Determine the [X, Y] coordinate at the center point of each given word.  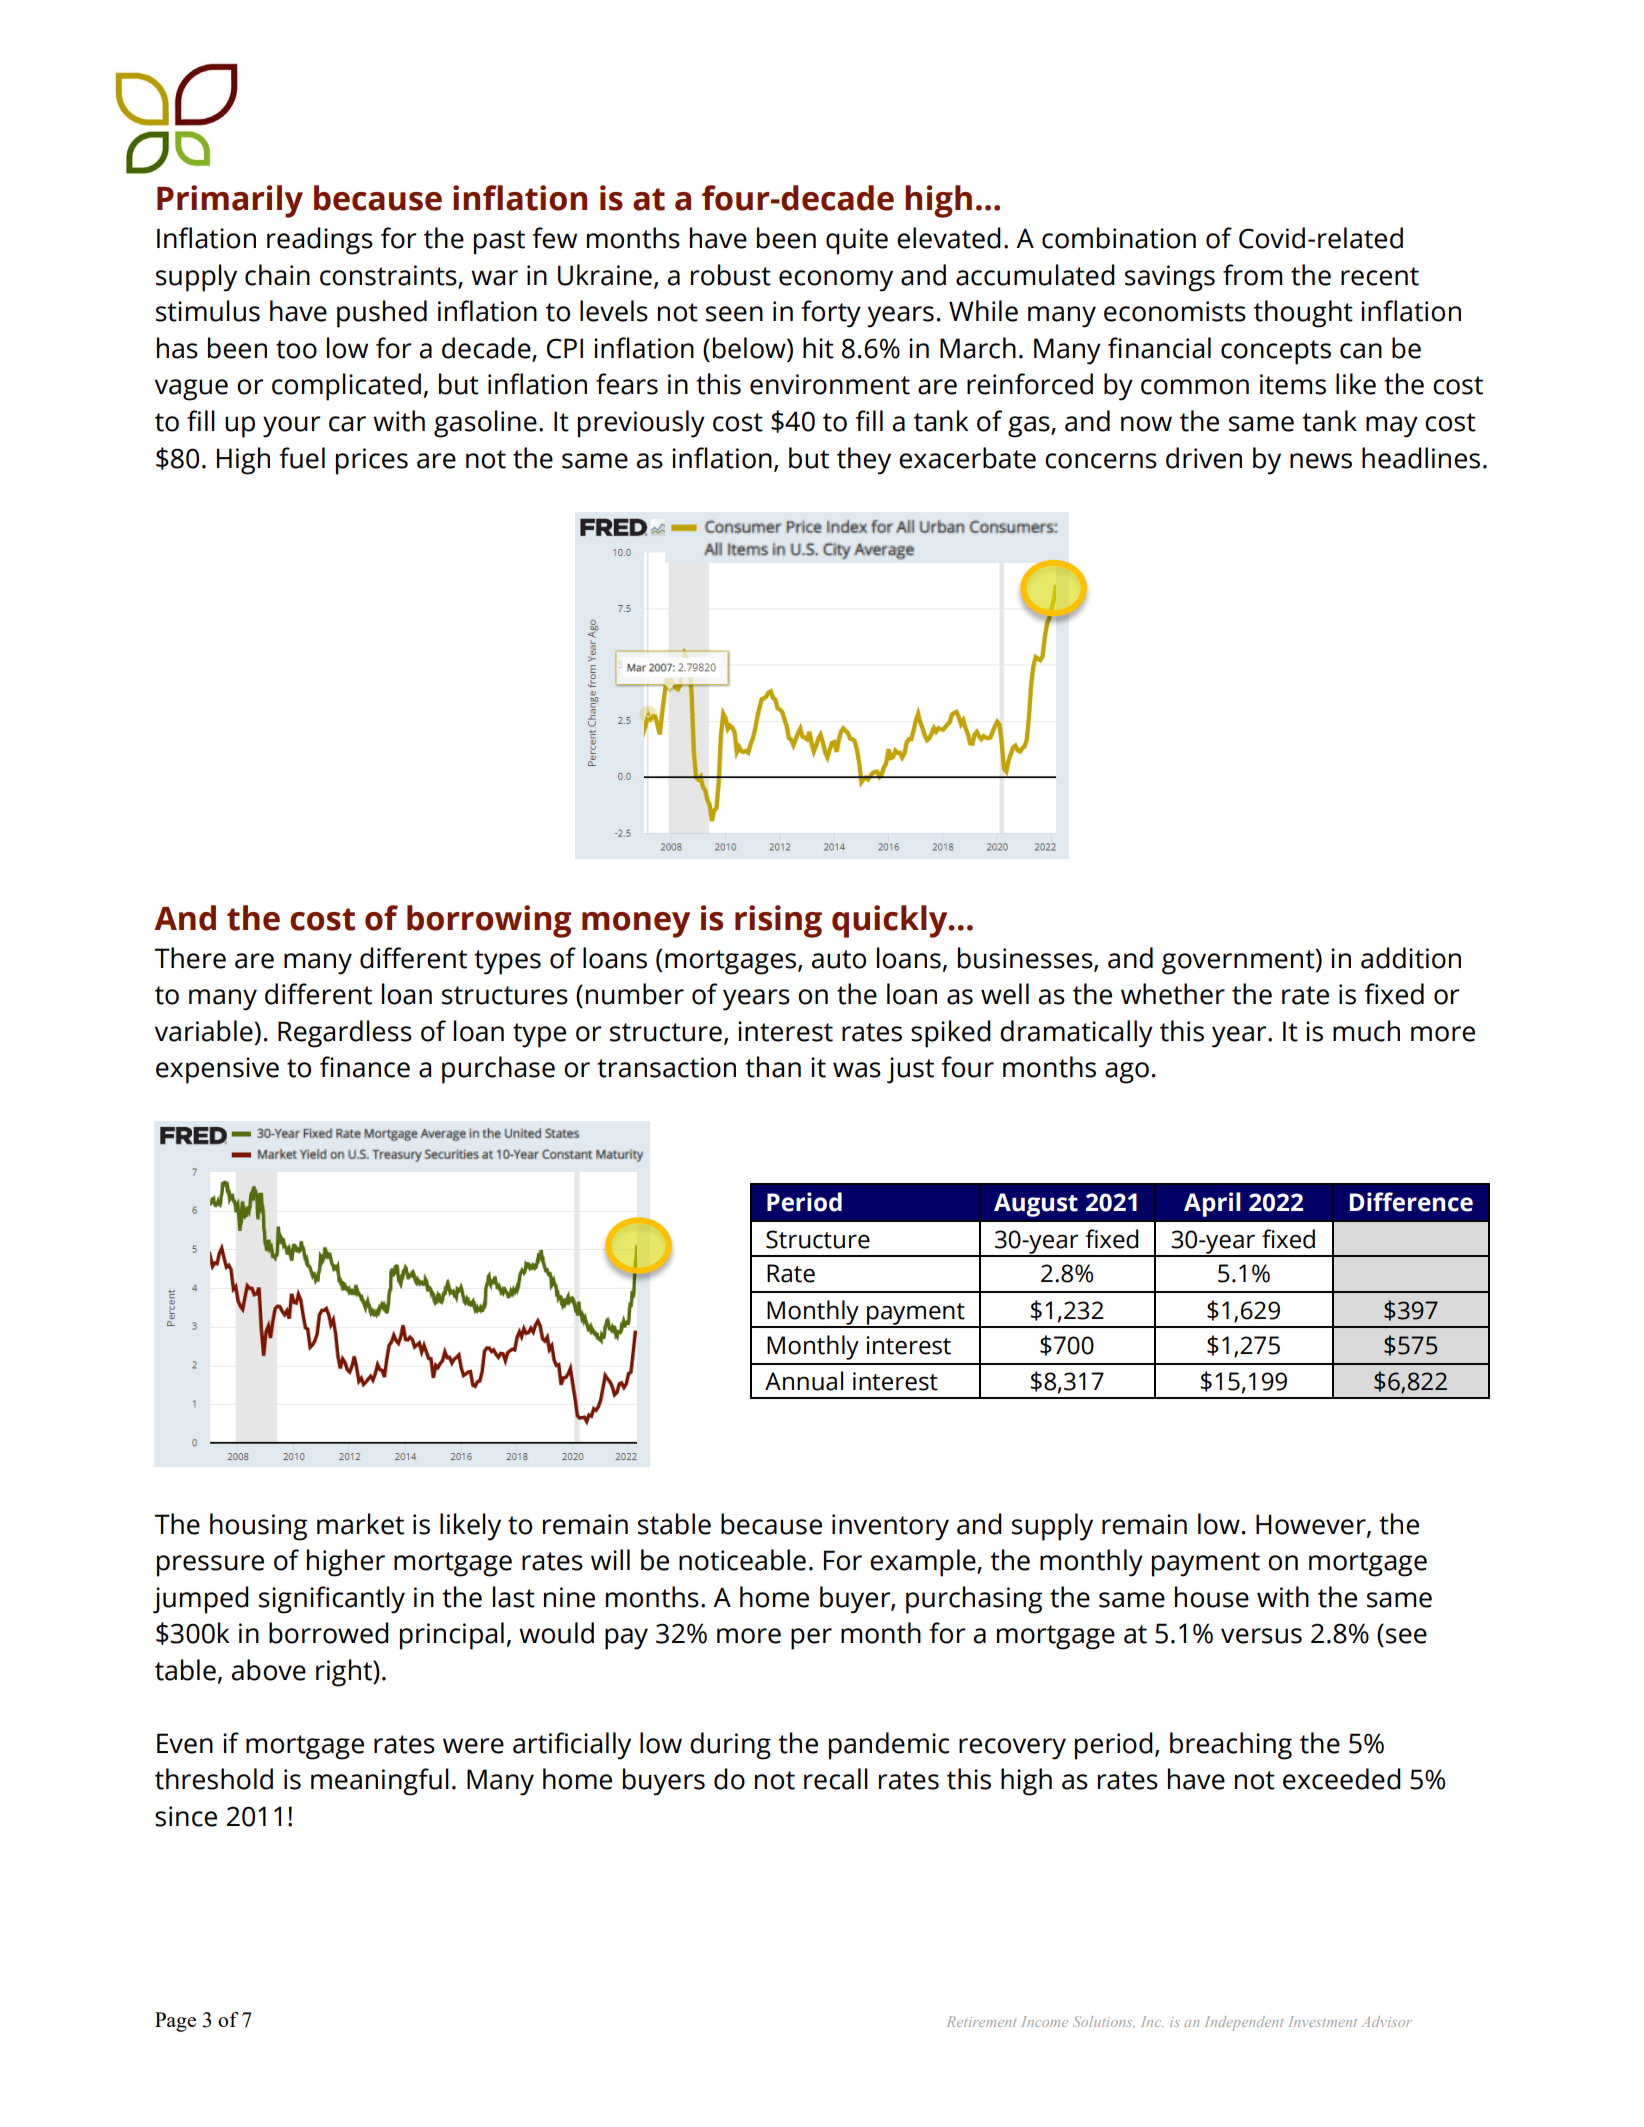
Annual [804, 1381]
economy [836, 281]
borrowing [489, 921]
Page [175, 2022]
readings [320, 241]
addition [1411, 958]
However [1312, 1525]
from [1252, 275]
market [360, 1524]
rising [778, 921]
